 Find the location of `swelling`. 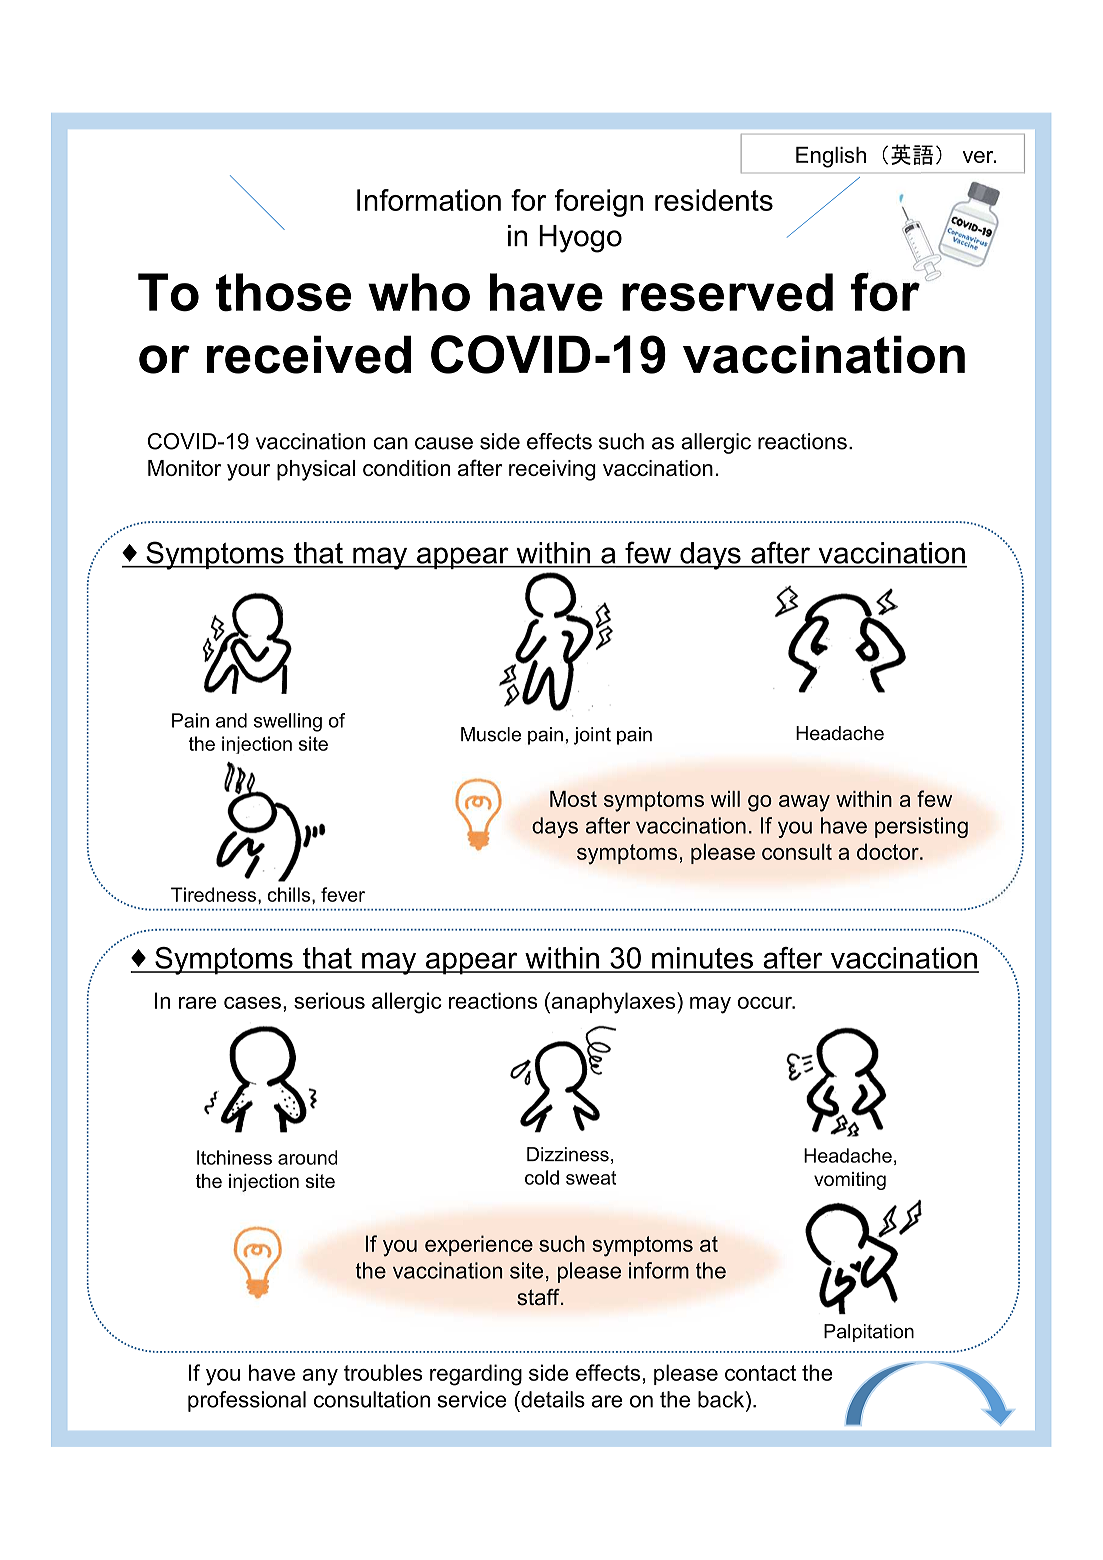

swelling is located at coordinates (288, 722).
